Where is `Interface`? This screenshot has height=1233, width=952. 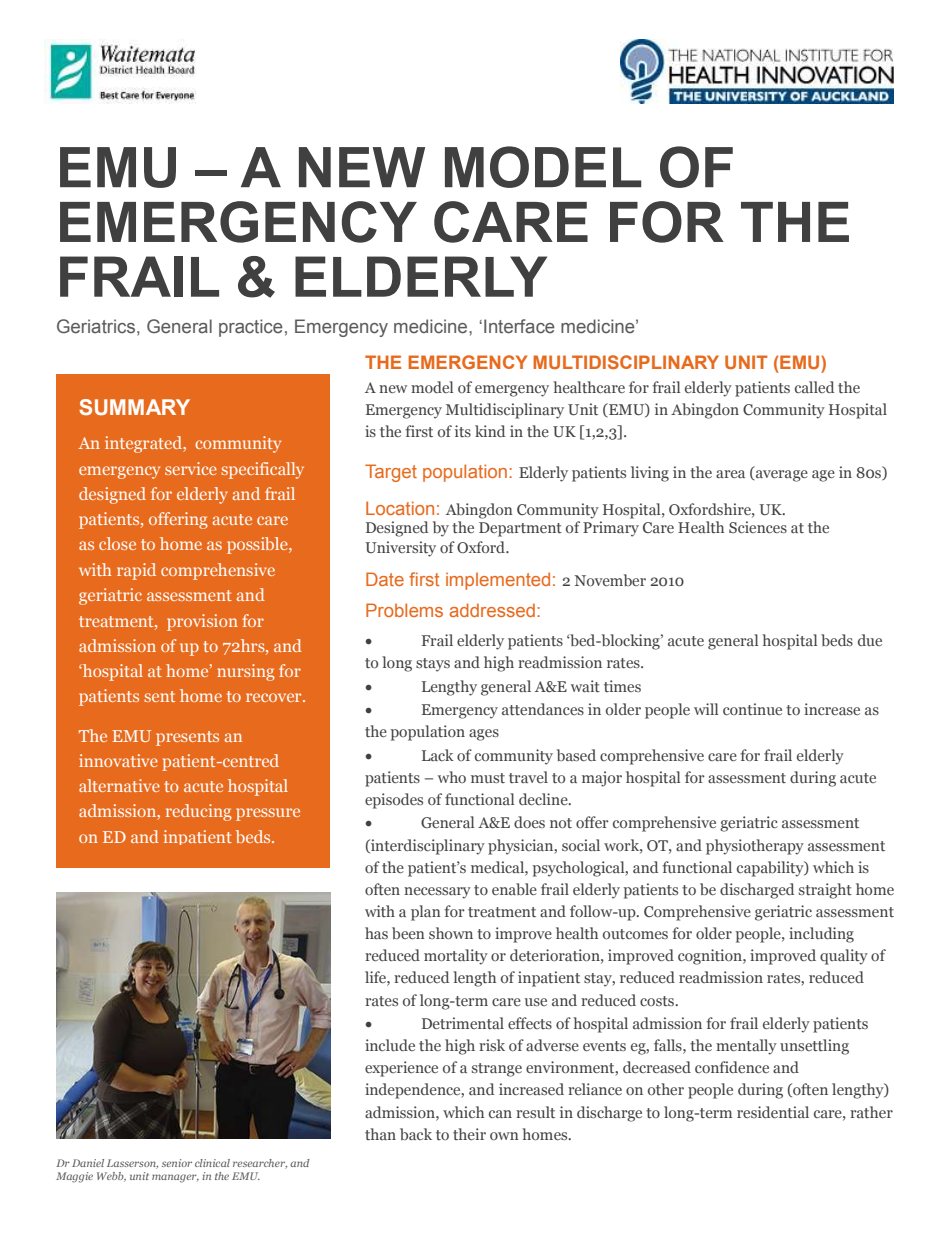 Interface is located at coordinates (519, 326).
